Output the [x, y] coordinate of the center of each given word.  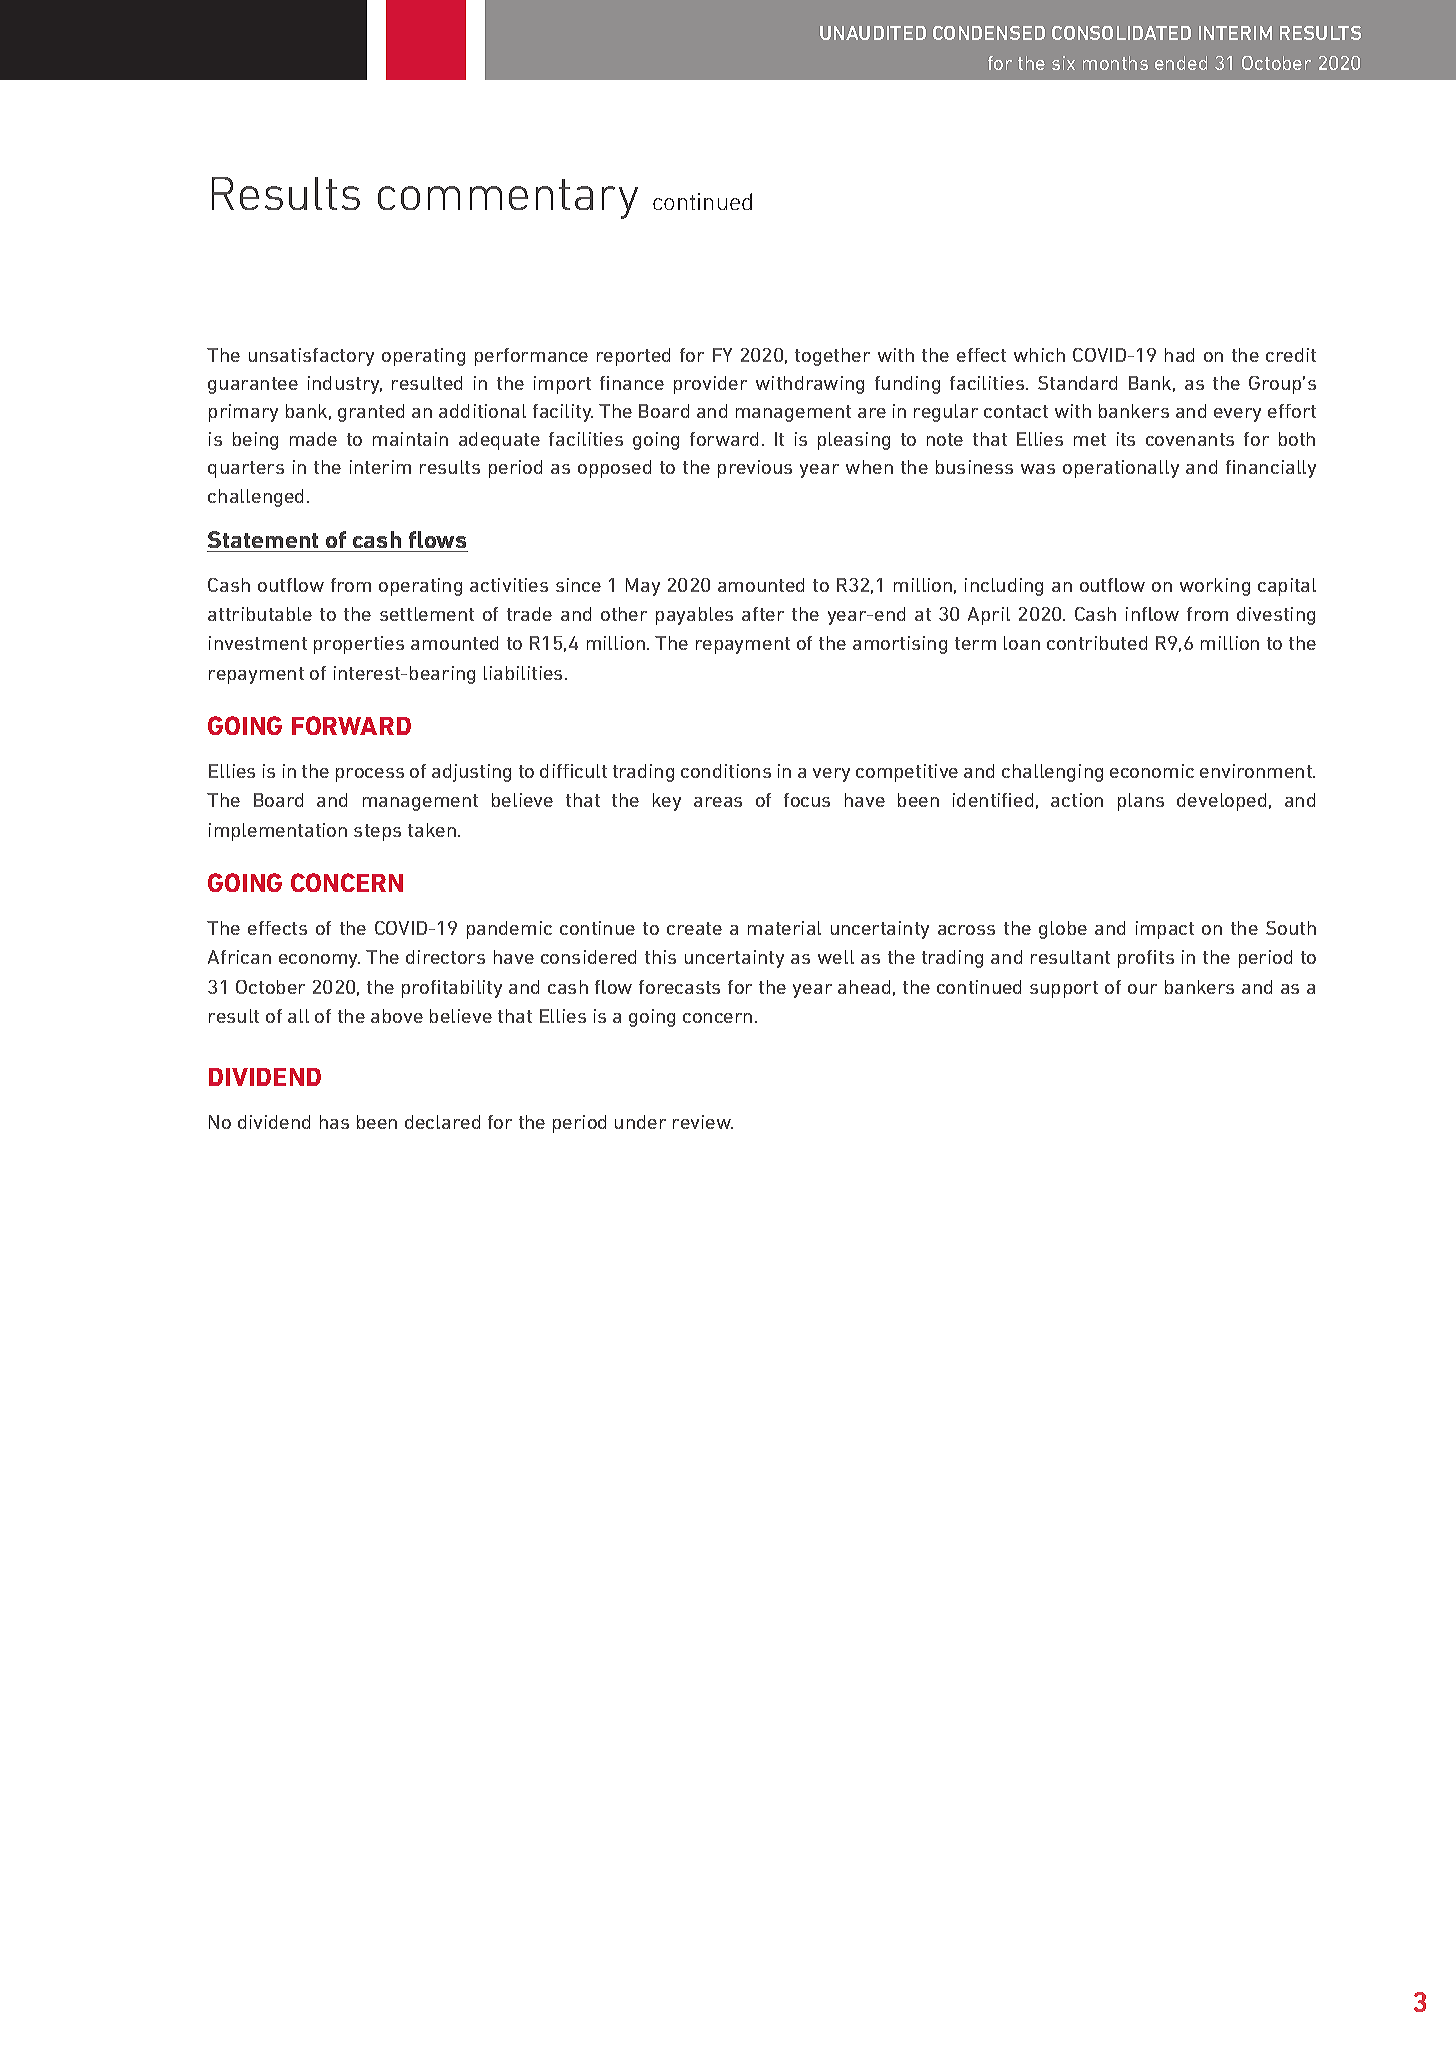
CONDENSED [989, 33]
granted [371, 413]
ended [1181, 63]
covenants [1190, 439]
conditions [726, 771]
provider [710, 385]
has [334, 1122]
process [370, 775]
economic [1152, 771]
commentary [508, 199]
